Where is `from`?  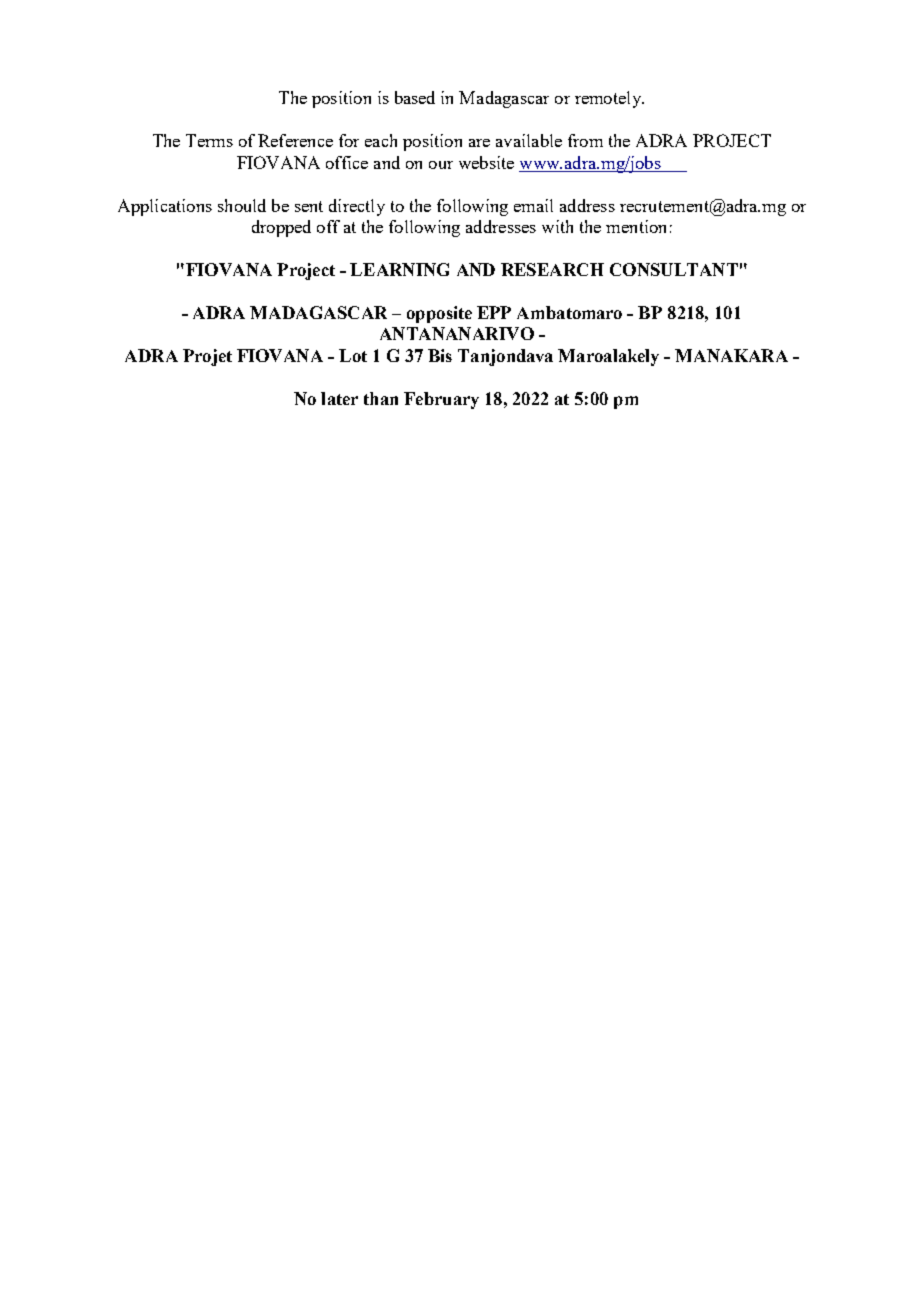 from is located at coordinates (585, 140).
